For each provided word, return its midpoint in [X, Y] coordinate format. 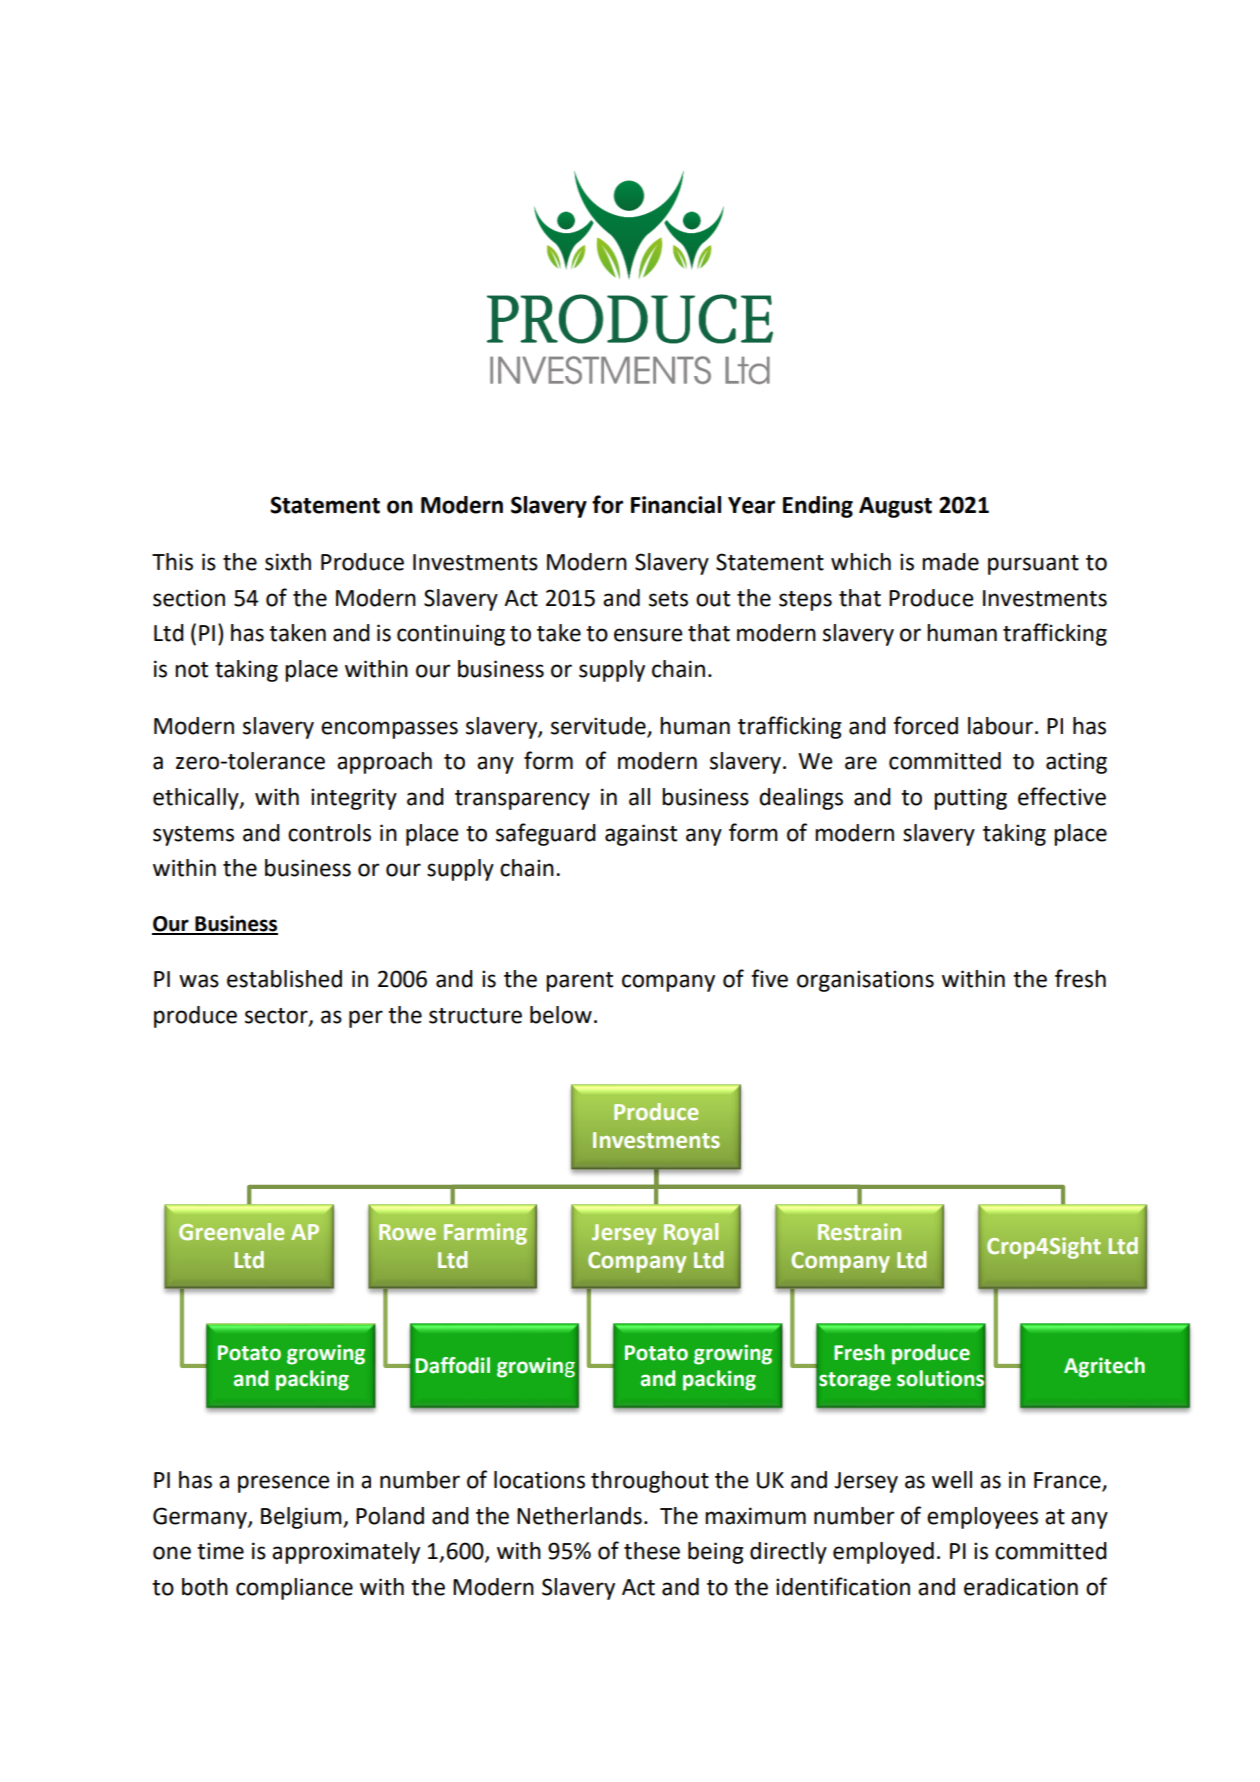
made [950, 562]
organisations [865, 981]
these [652, 1551]
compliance [294, 1589]
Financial [676, 505]
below [561, 1015]
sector [277, 1016]
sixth [288, 562]
